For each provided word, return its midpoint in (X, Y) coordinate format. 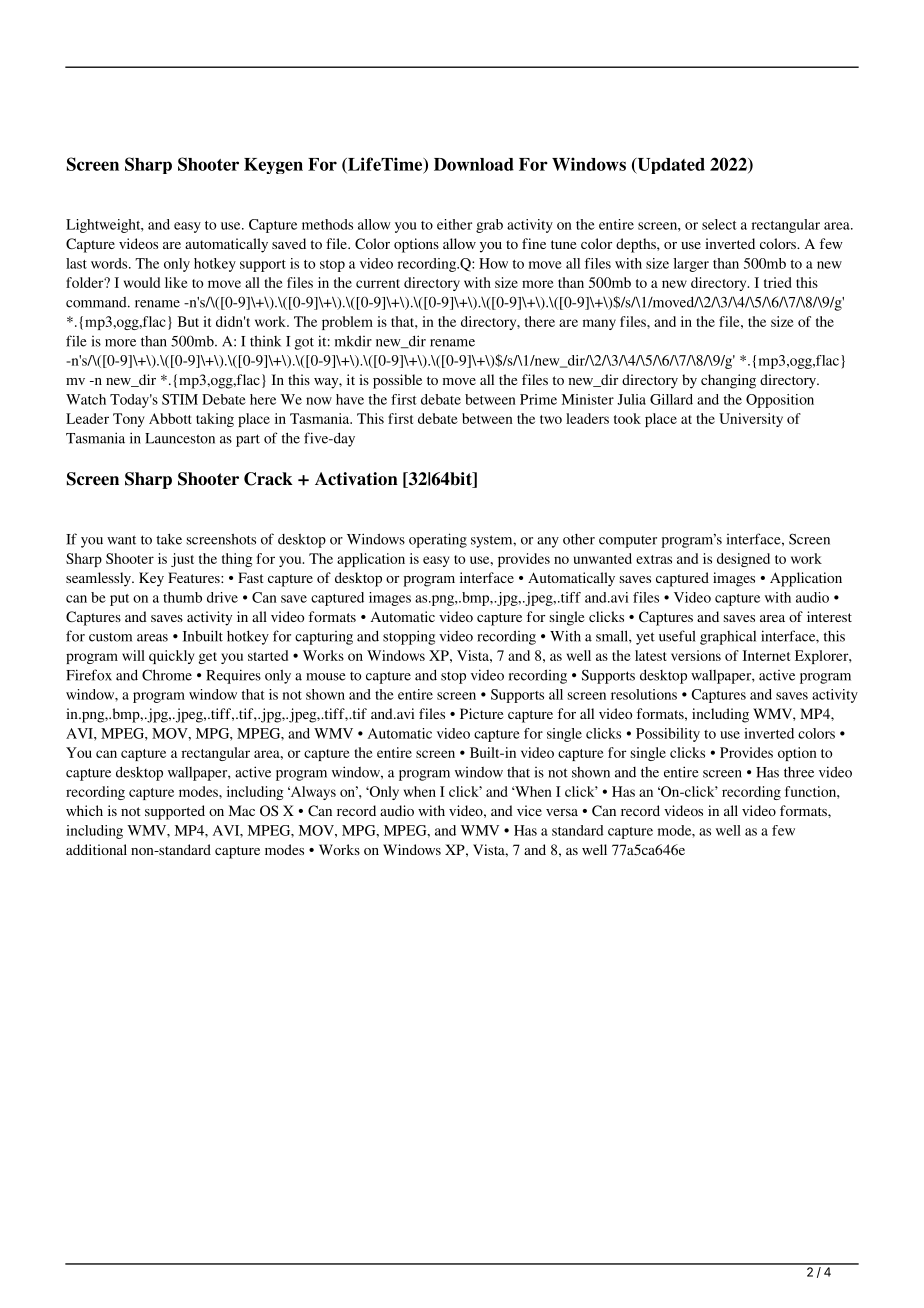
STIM (180, 399)
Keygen (273, 166)
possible (397, 381)
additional (96, 849)
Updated (670, 166)
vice (529, 810)
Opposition (780, 401)
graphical (728, 637)
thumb (182, 597)
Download (474, 164)
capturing (324, 638)
